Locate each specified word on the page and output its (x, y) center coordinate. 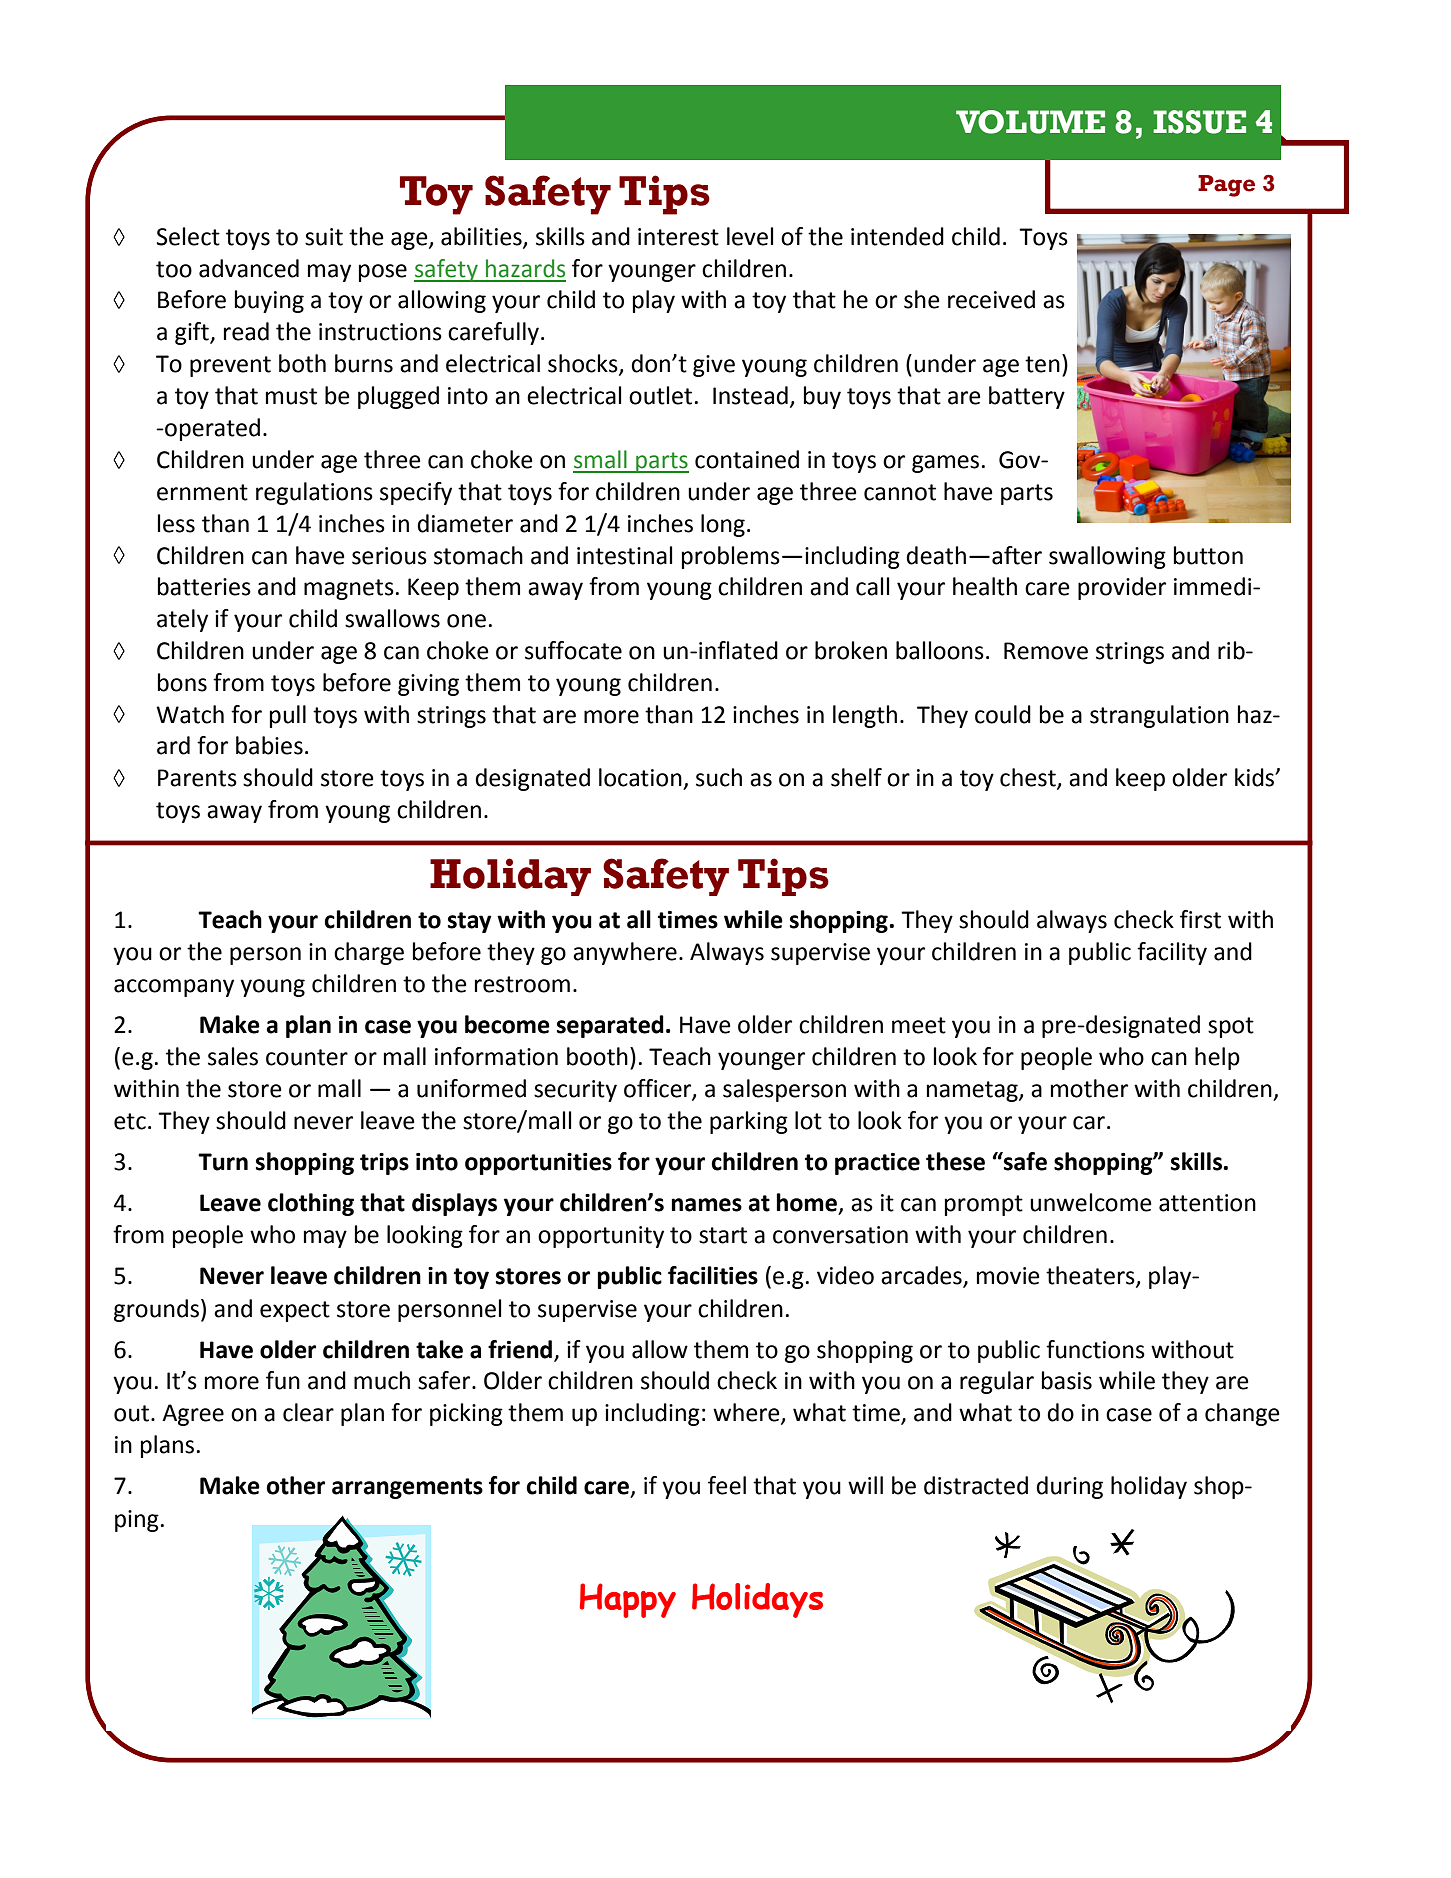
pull (288, 716)
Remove (1046, 651)
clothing (311, 1204)
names (707, 1205)
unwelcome (1091, 1202)
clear (308, 1412)
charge (369, 953)
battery (1027, 397)
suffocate (573, 650)
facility (1172, 953)
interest (678, 237)
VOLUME (1030, 122)
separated (610, 1026)
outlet (660, 395)
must (291, 396)
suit (324, 237)
